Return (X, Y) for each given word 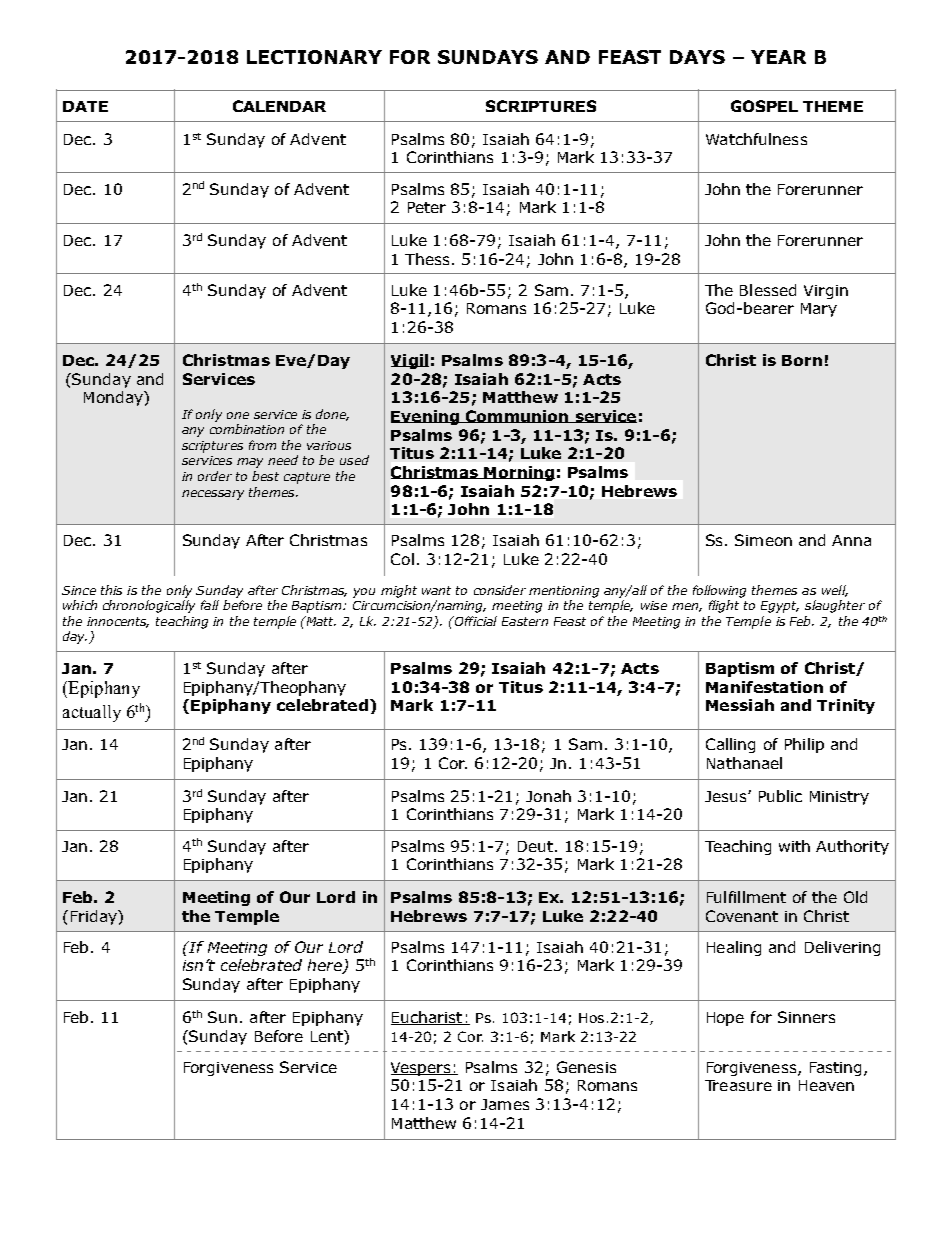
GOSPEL (764, 106)
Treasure (738, 1085)
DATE (85, 106)
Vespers (422, 1069)
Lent (328, 1036)
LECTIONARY (314, 57)
